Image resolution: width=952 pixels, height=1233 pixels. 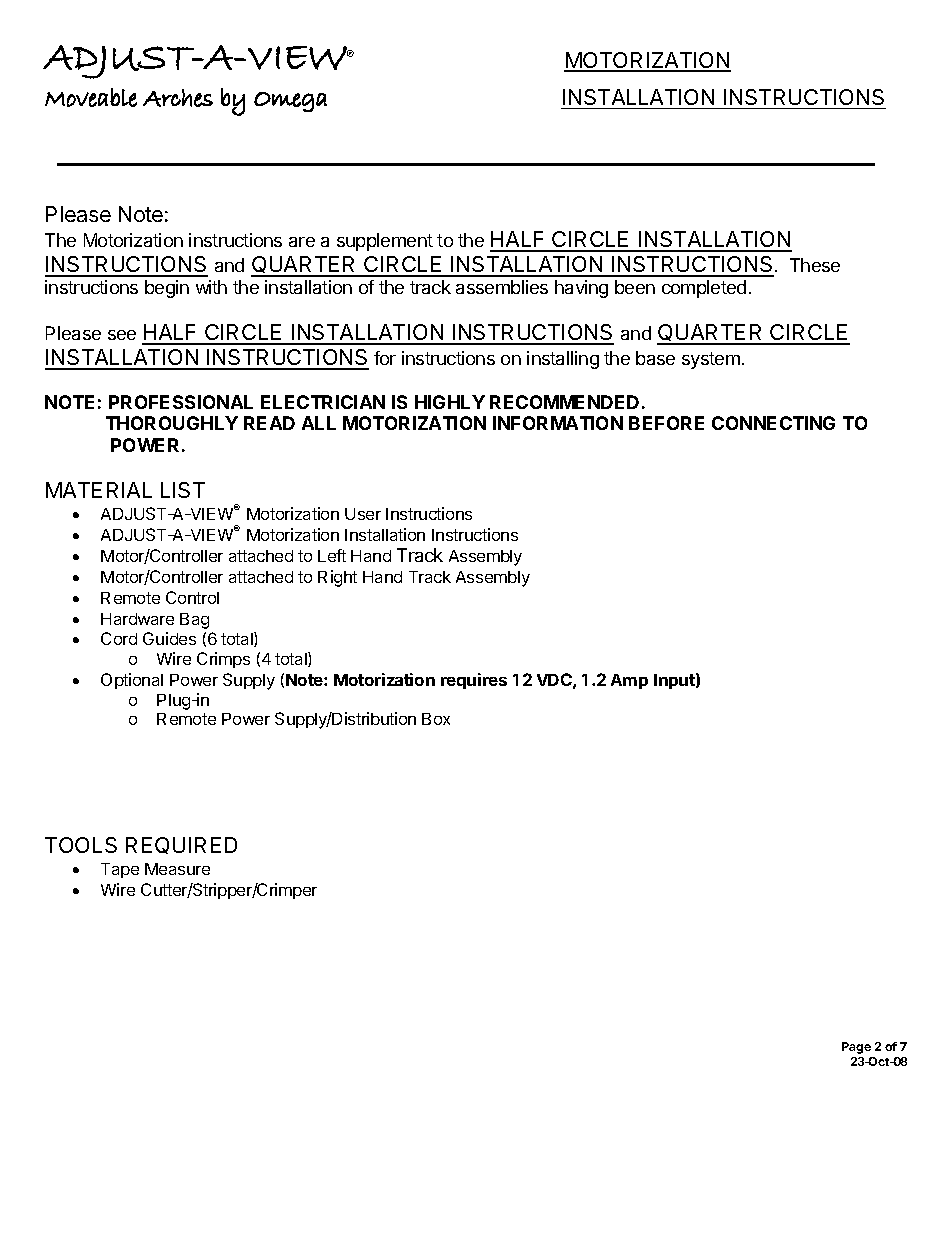 What do you see at coordinates (704, 289) in the page?
I see `completed` at bounding box center [704, 289].
